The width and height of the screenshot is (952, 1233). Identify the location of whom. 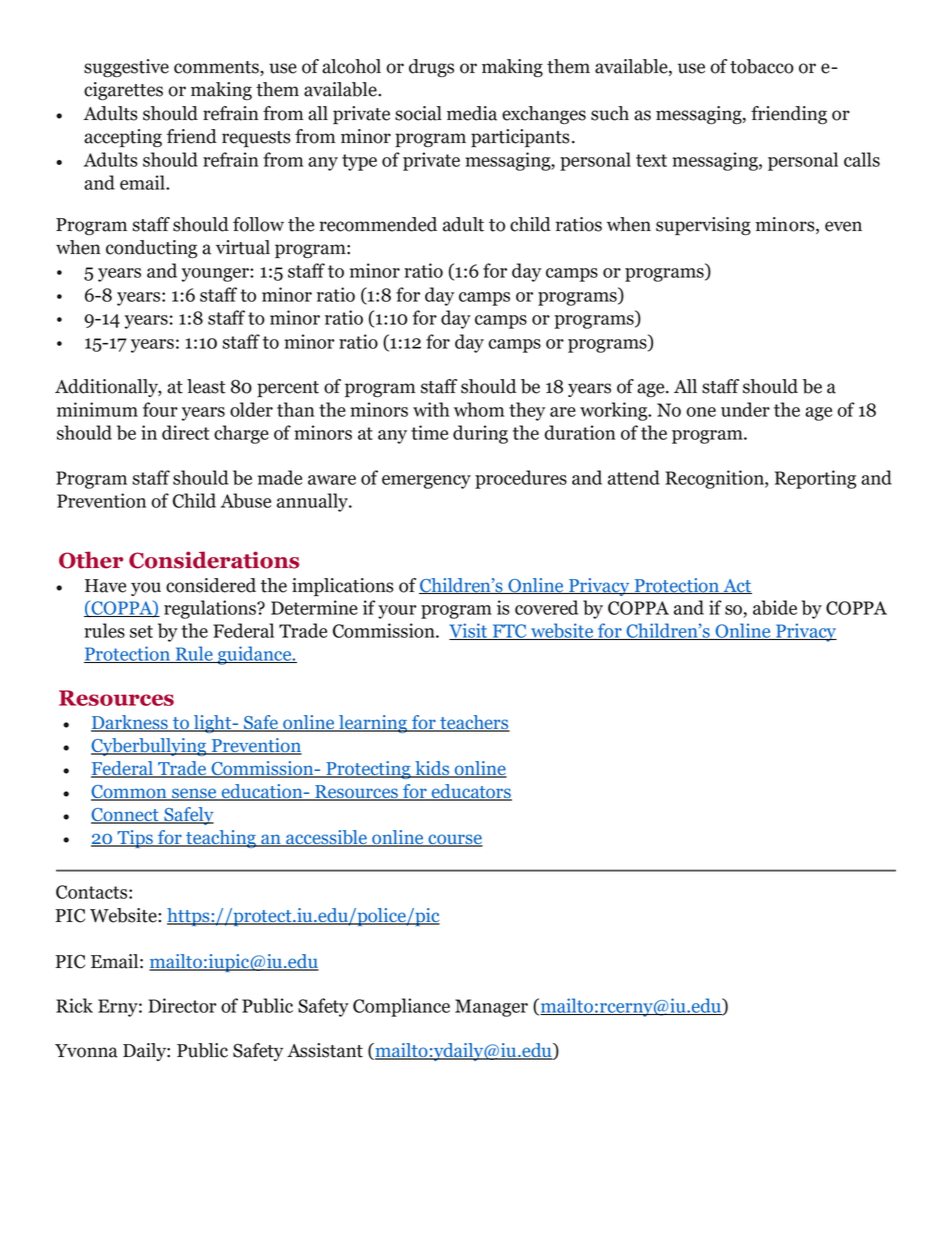
(479, 409).
